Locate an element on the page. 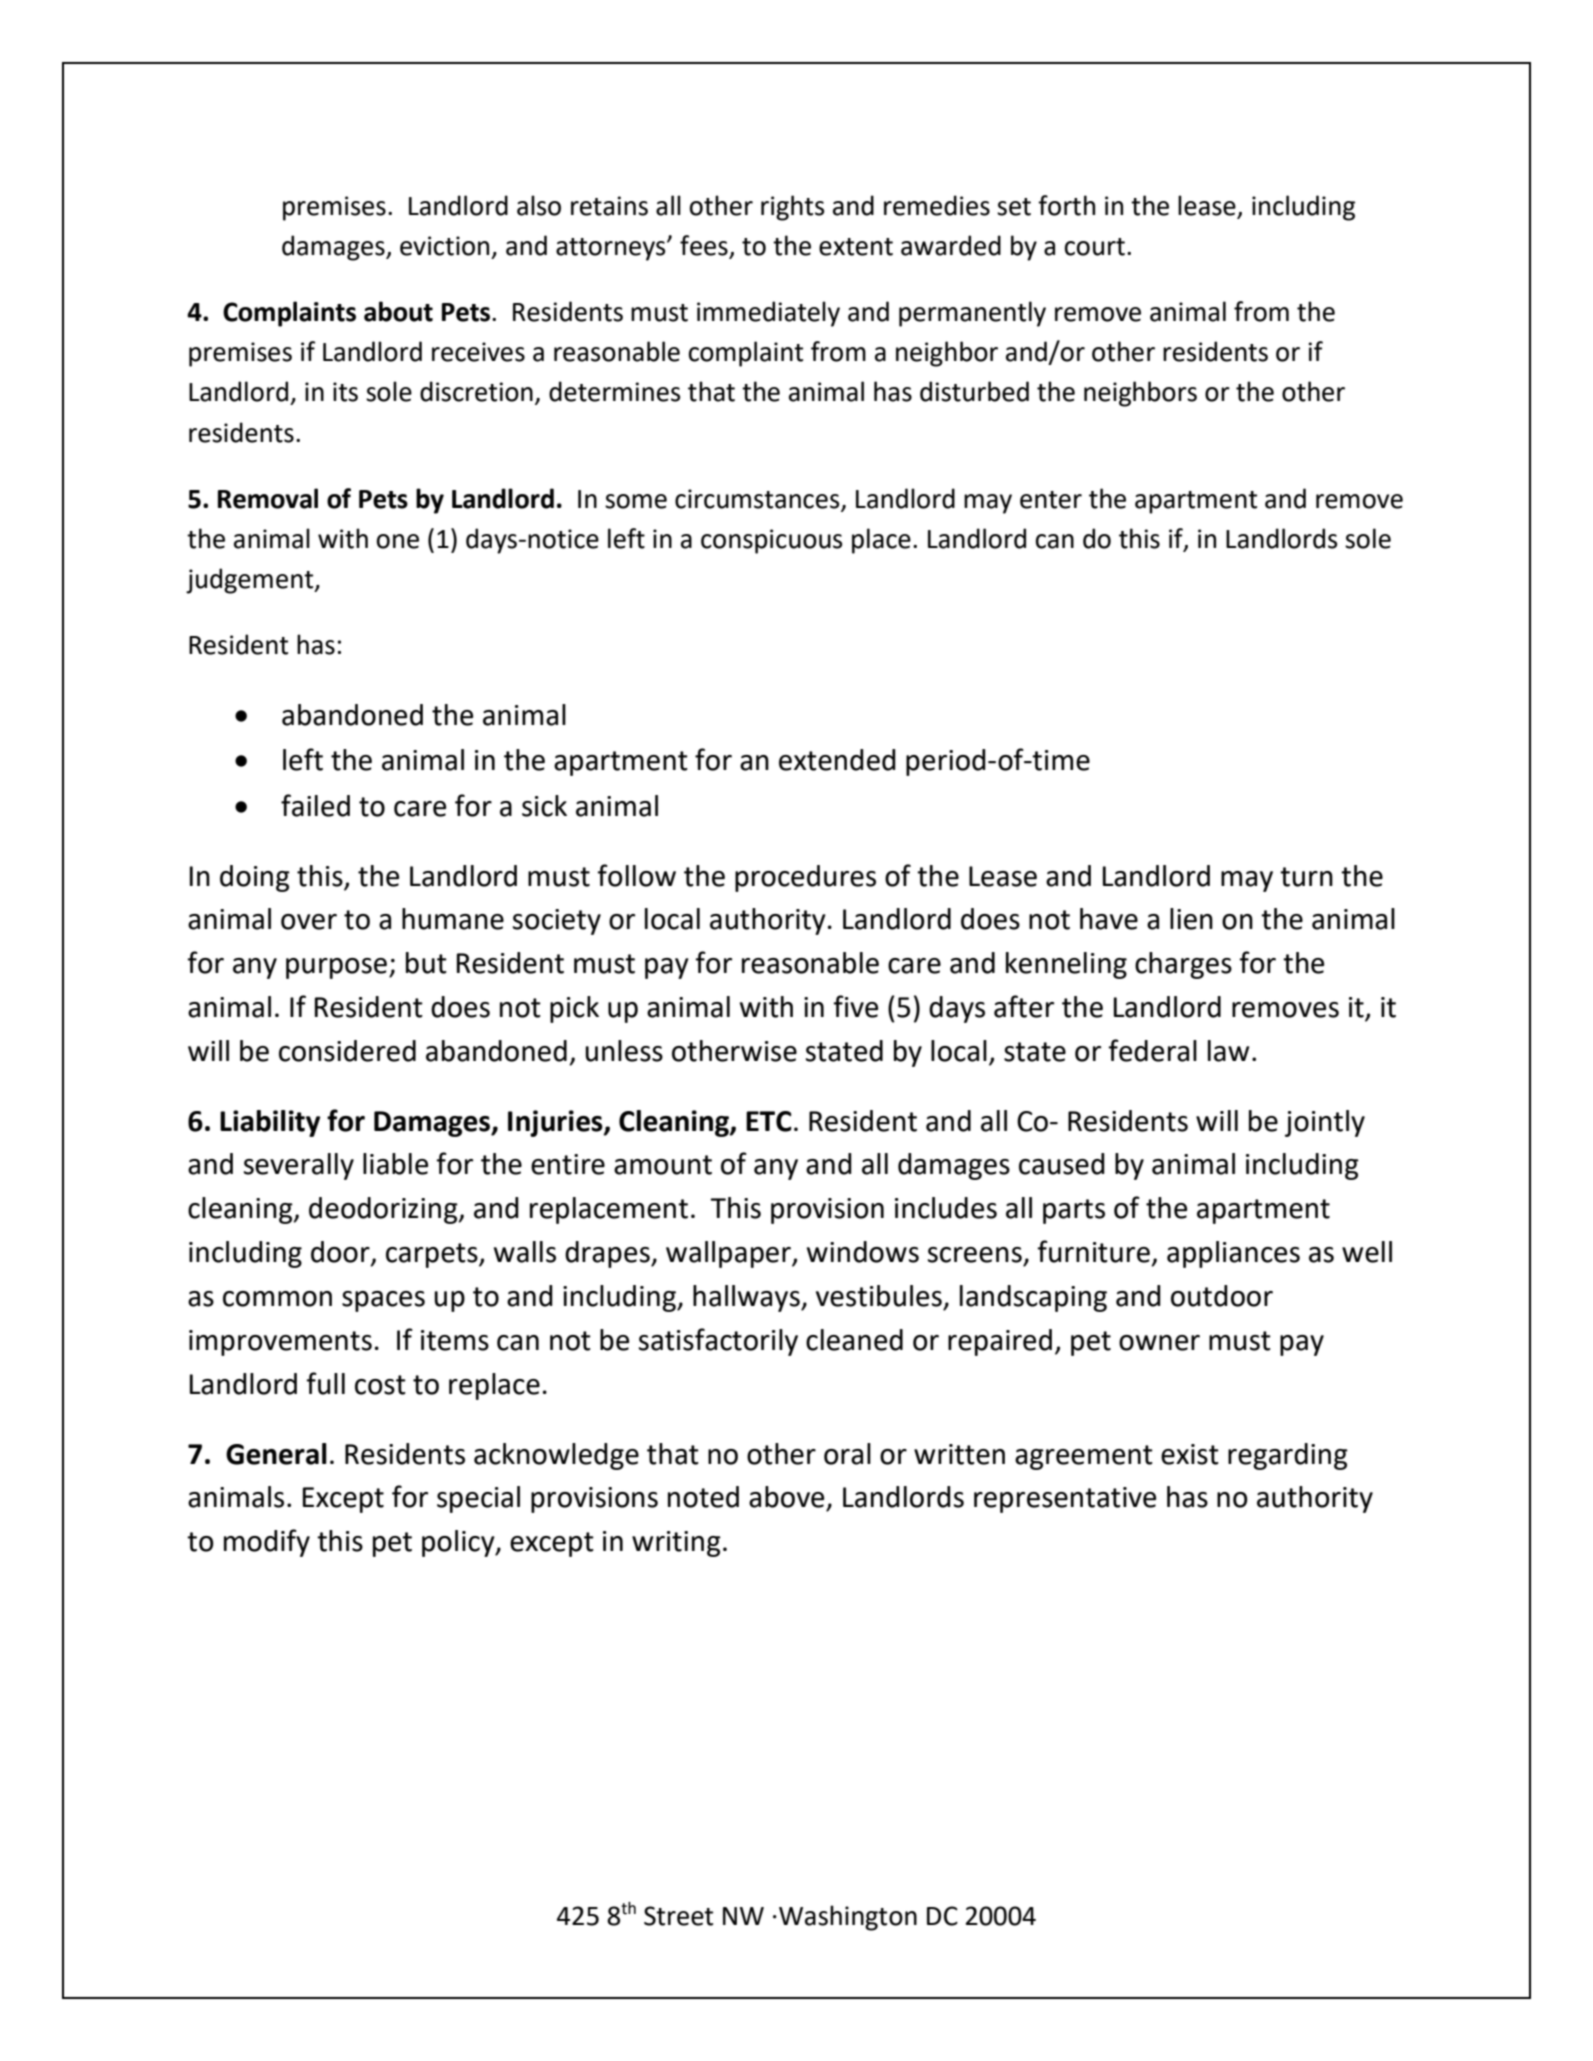 The height and width of the document is (2061, 1593). enter is located at coordinates (1051, 500).
